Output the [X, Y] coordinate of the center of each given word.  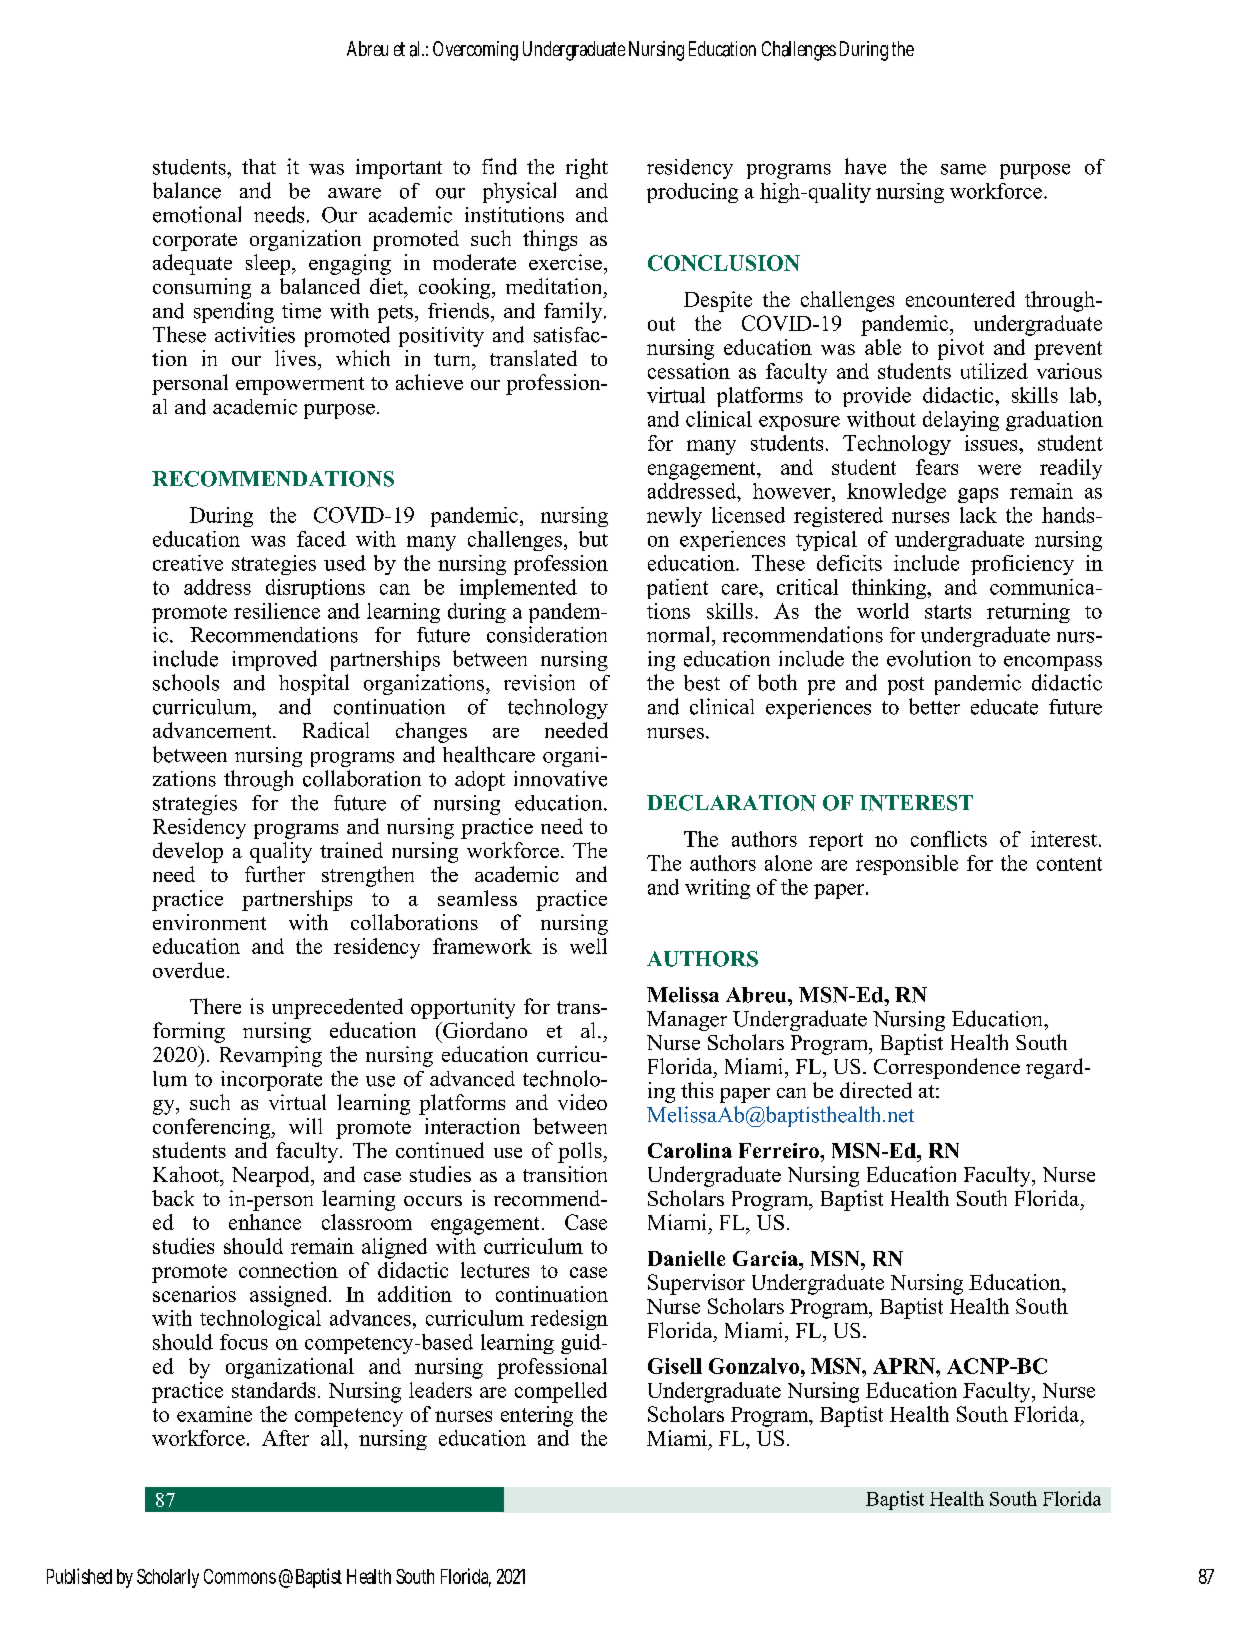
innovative [560, 779]
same [963, 169]
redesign [569, 1320]
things [550, 240]
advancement [213, 730]
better [934, 706]
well [588, 946]
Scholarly [168, 1578]
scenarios [194, 1294]
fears [937, 467]
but [593, 539]
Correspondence [947, 1068]
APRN [905, 1366]
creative [188, 563]
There [215, 1006]
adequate [192, 264]
